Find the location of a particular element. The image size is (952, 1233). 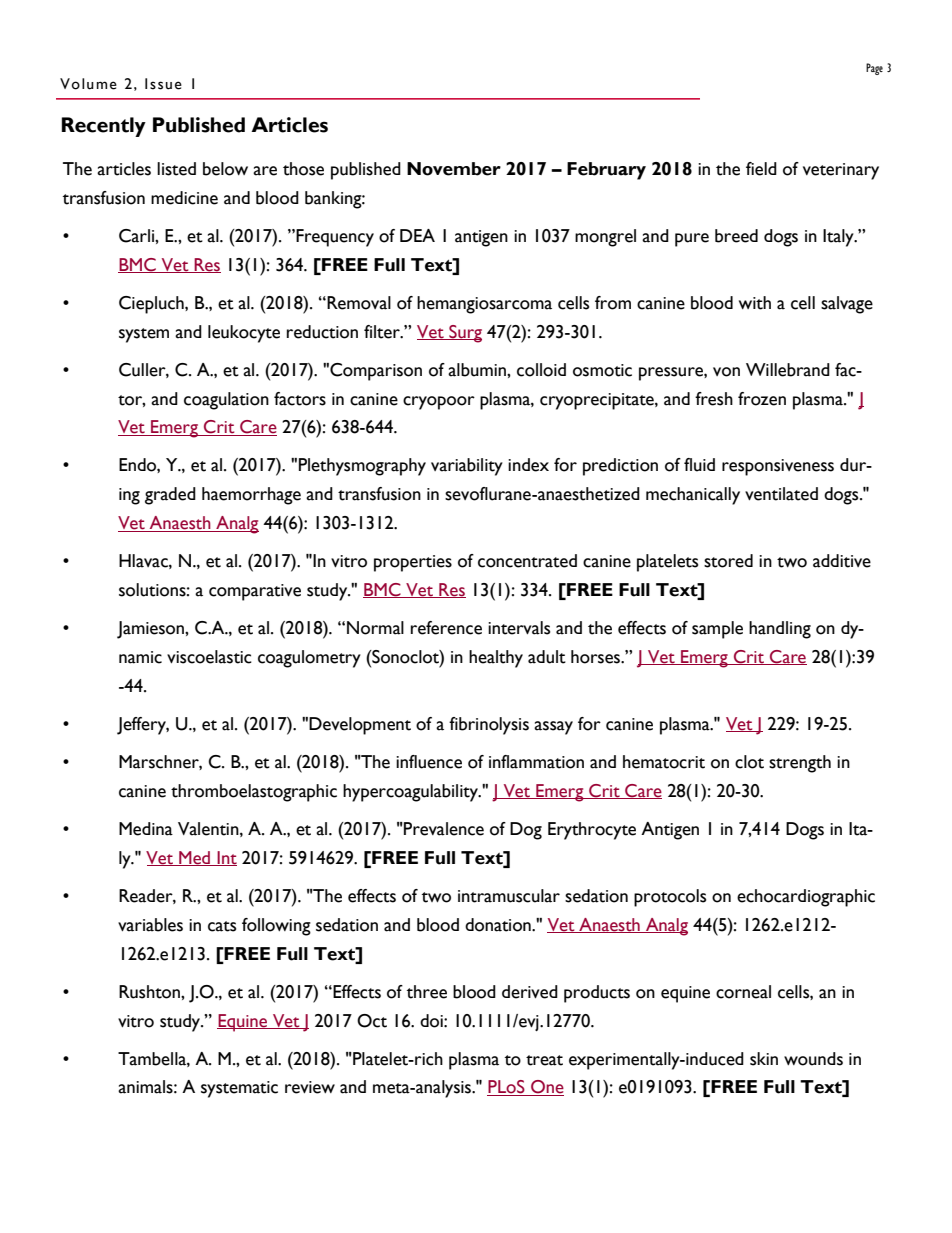

stored is located at coordinates (728, 561).
